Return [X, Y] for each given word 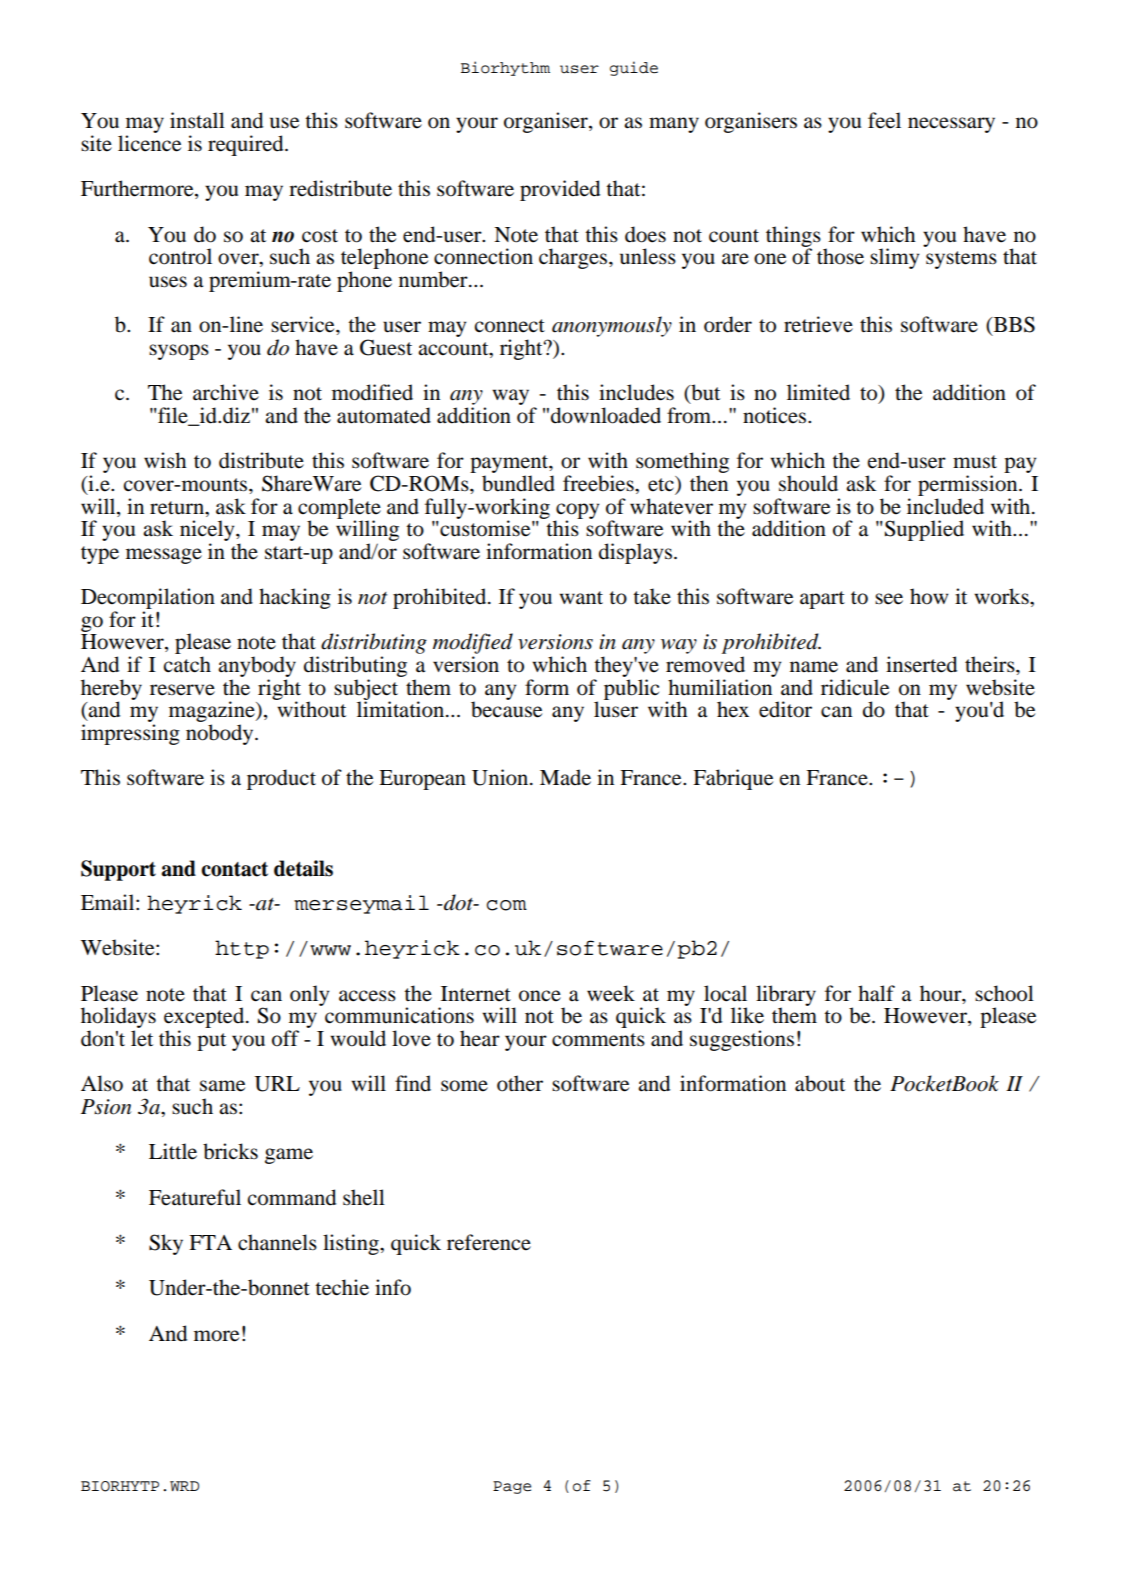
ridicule [855, 687]
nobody [221, 734]
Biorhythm [505, 68]
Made [565, 777]
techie [342, 1287]
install [197, 120]
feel [884, 120]
